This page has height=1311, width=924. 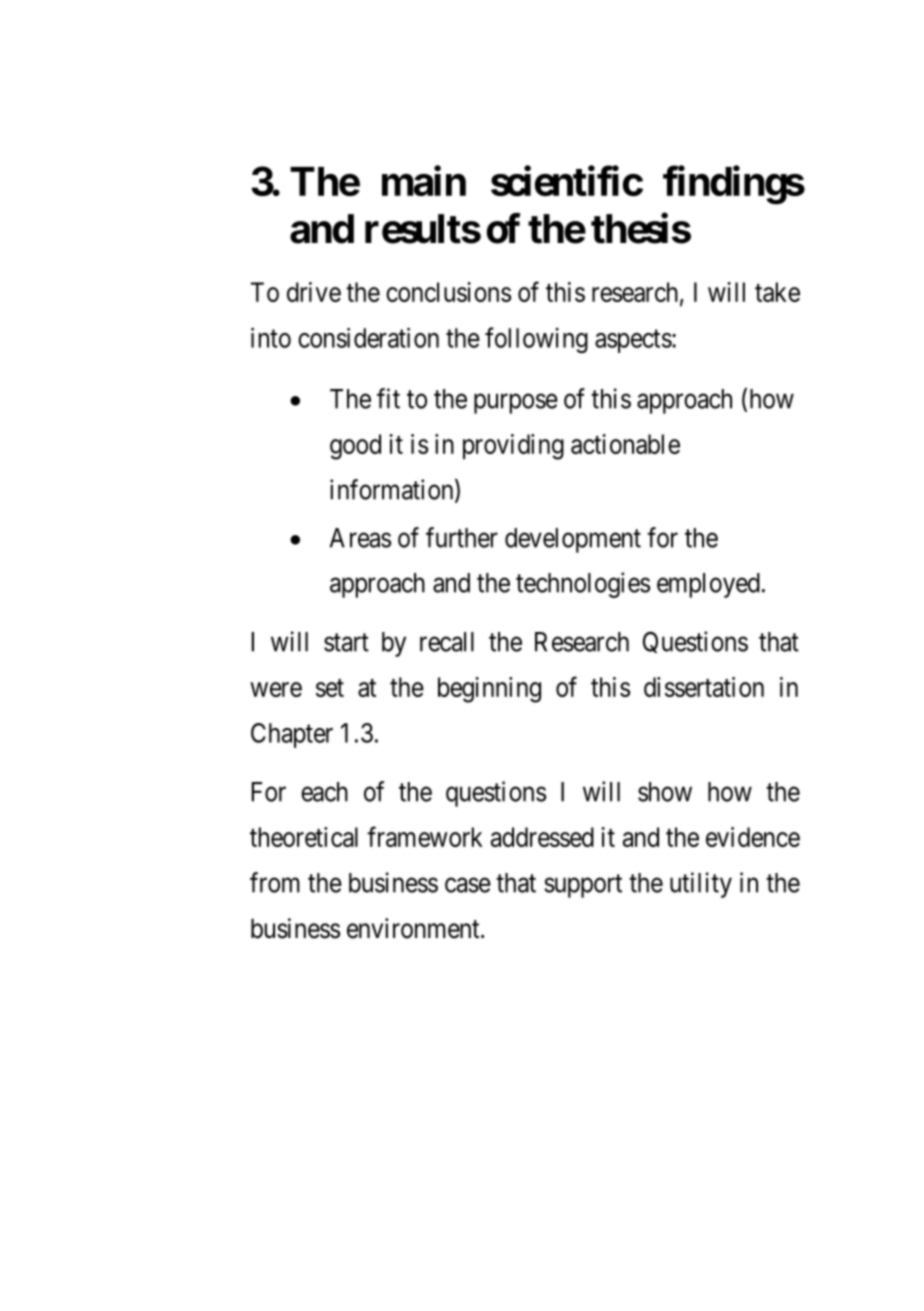 I want to click on main, so click(x=424, y=181).
